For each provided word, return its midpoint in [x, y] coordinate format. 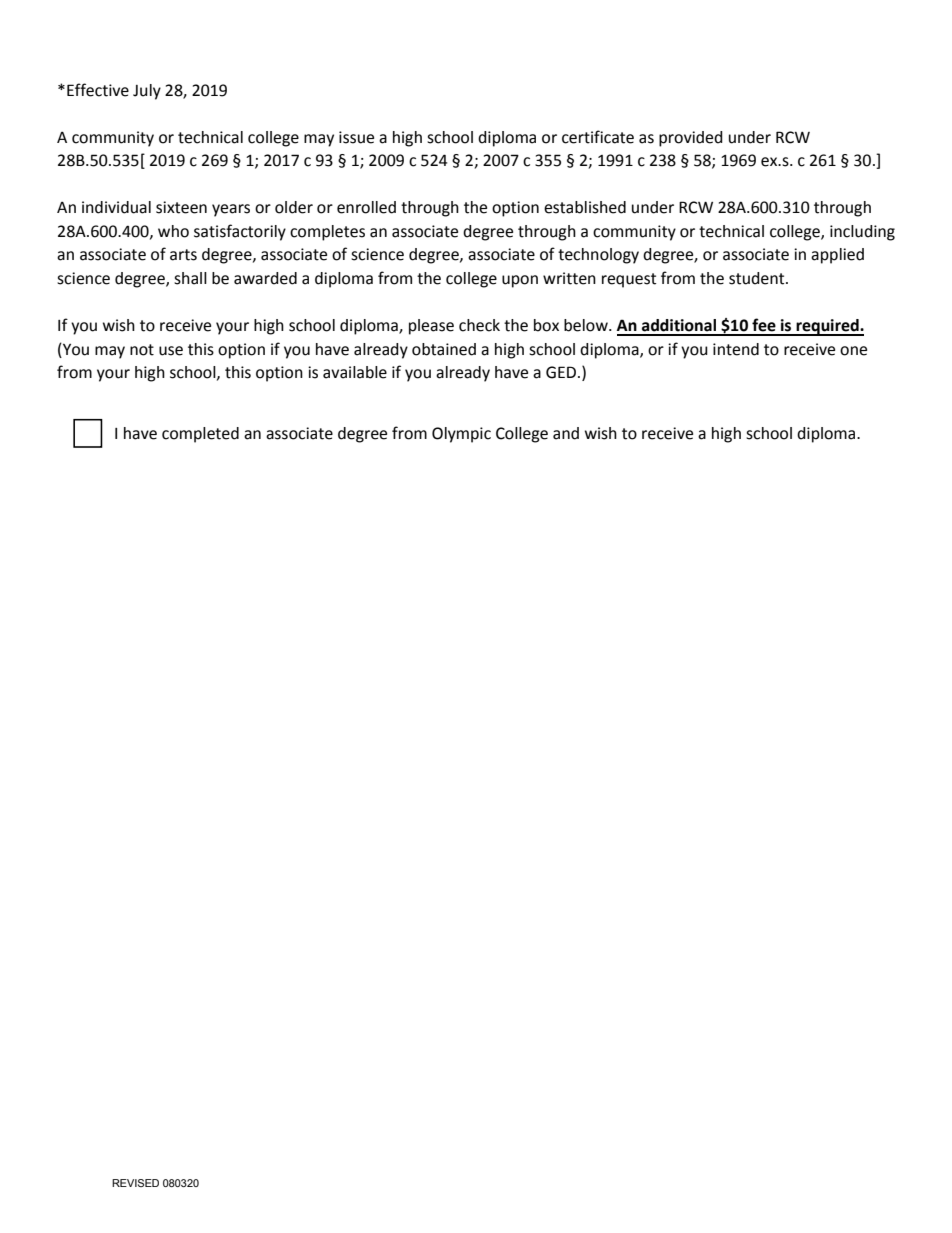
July [147, 92]
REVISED [135, 1183]
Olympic [461, 435]
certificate [598, 137]
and [566, 433]
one [853, 351]
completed [200, 435]
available [355, 372]
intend [736, 349]
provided [691, 139]
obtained [444, 349]
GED [562, 372]
